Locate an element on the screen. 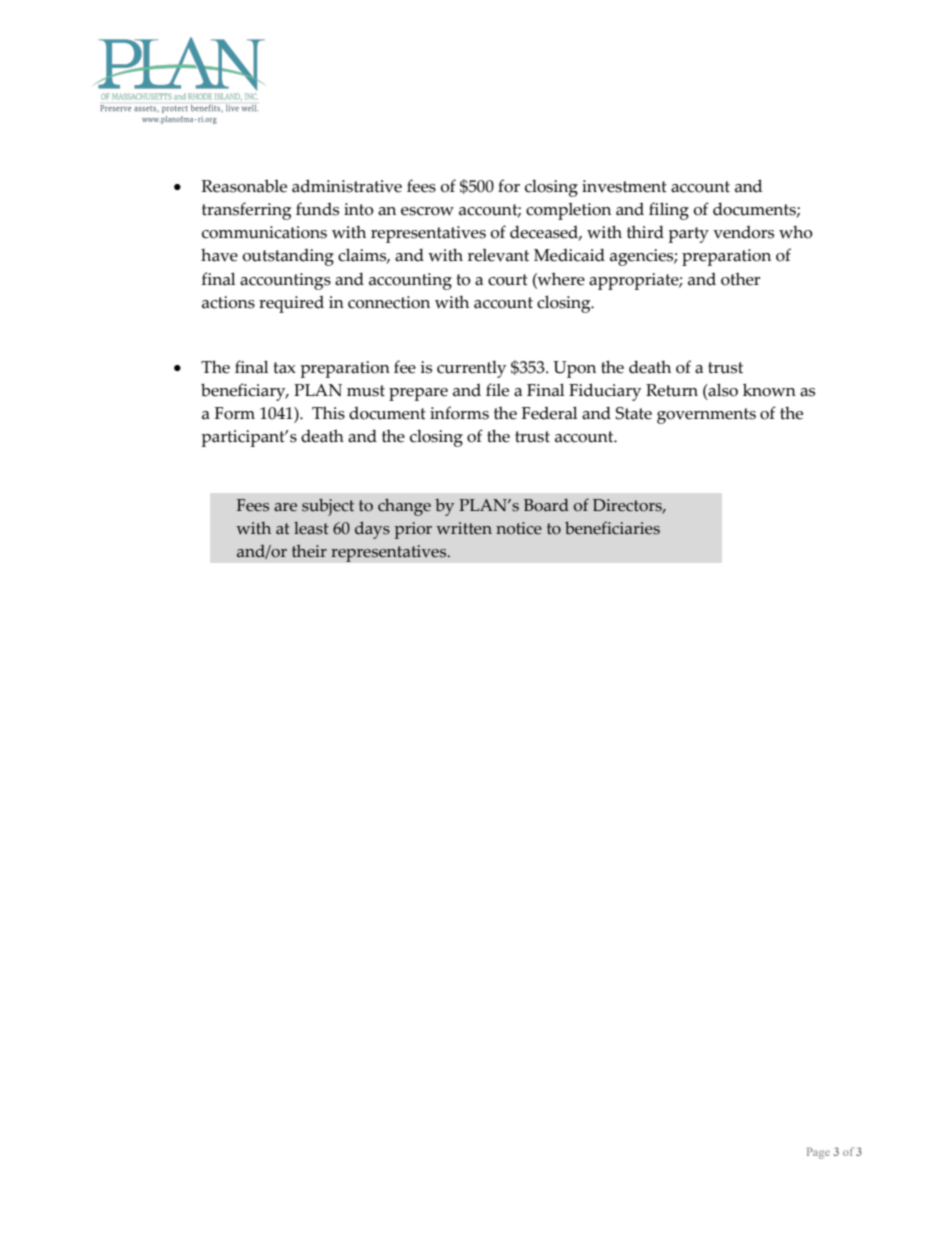  vendors is located at coordinates (743, 232).
